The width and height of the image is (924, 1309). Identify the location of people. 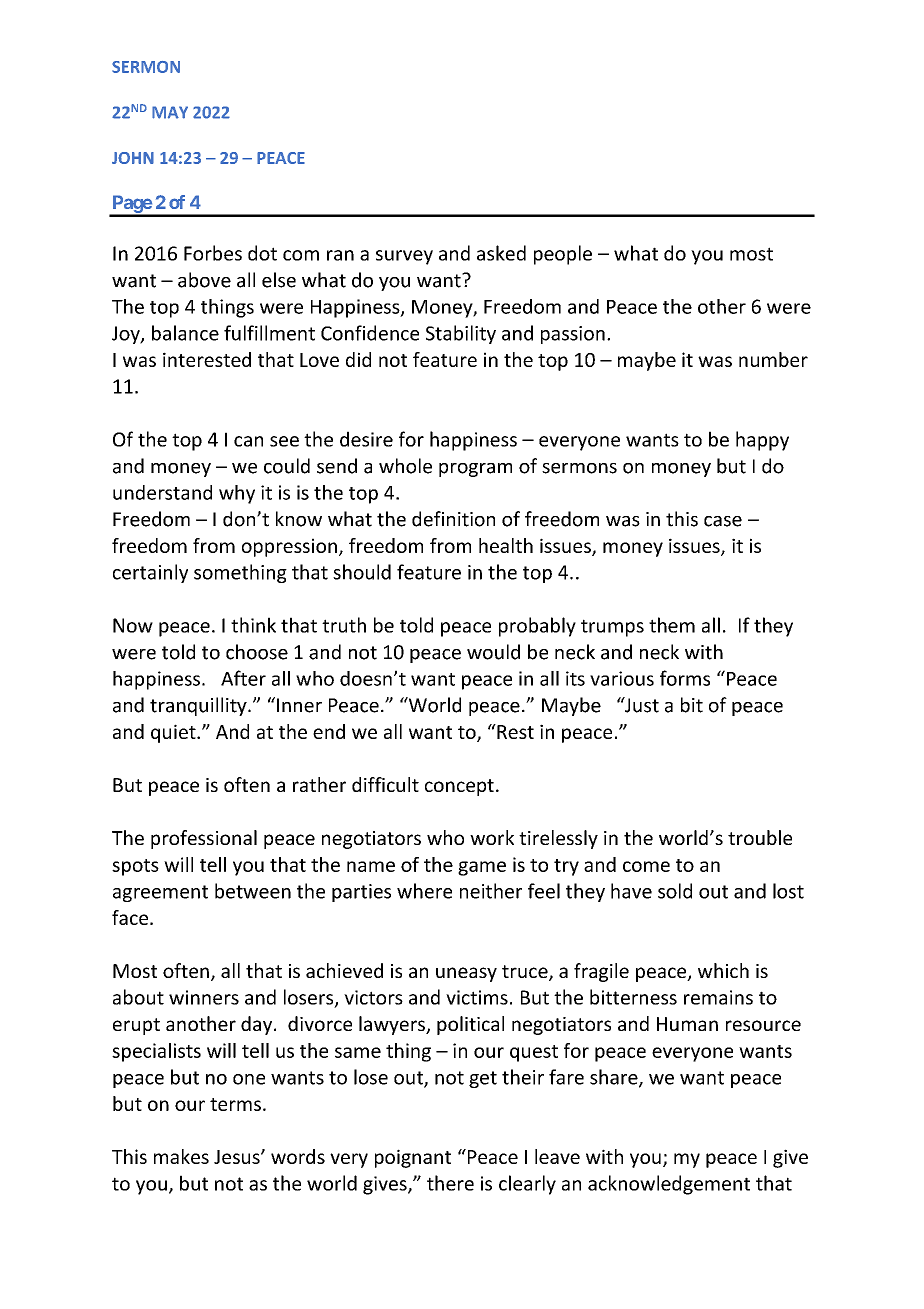
(563, 255).
